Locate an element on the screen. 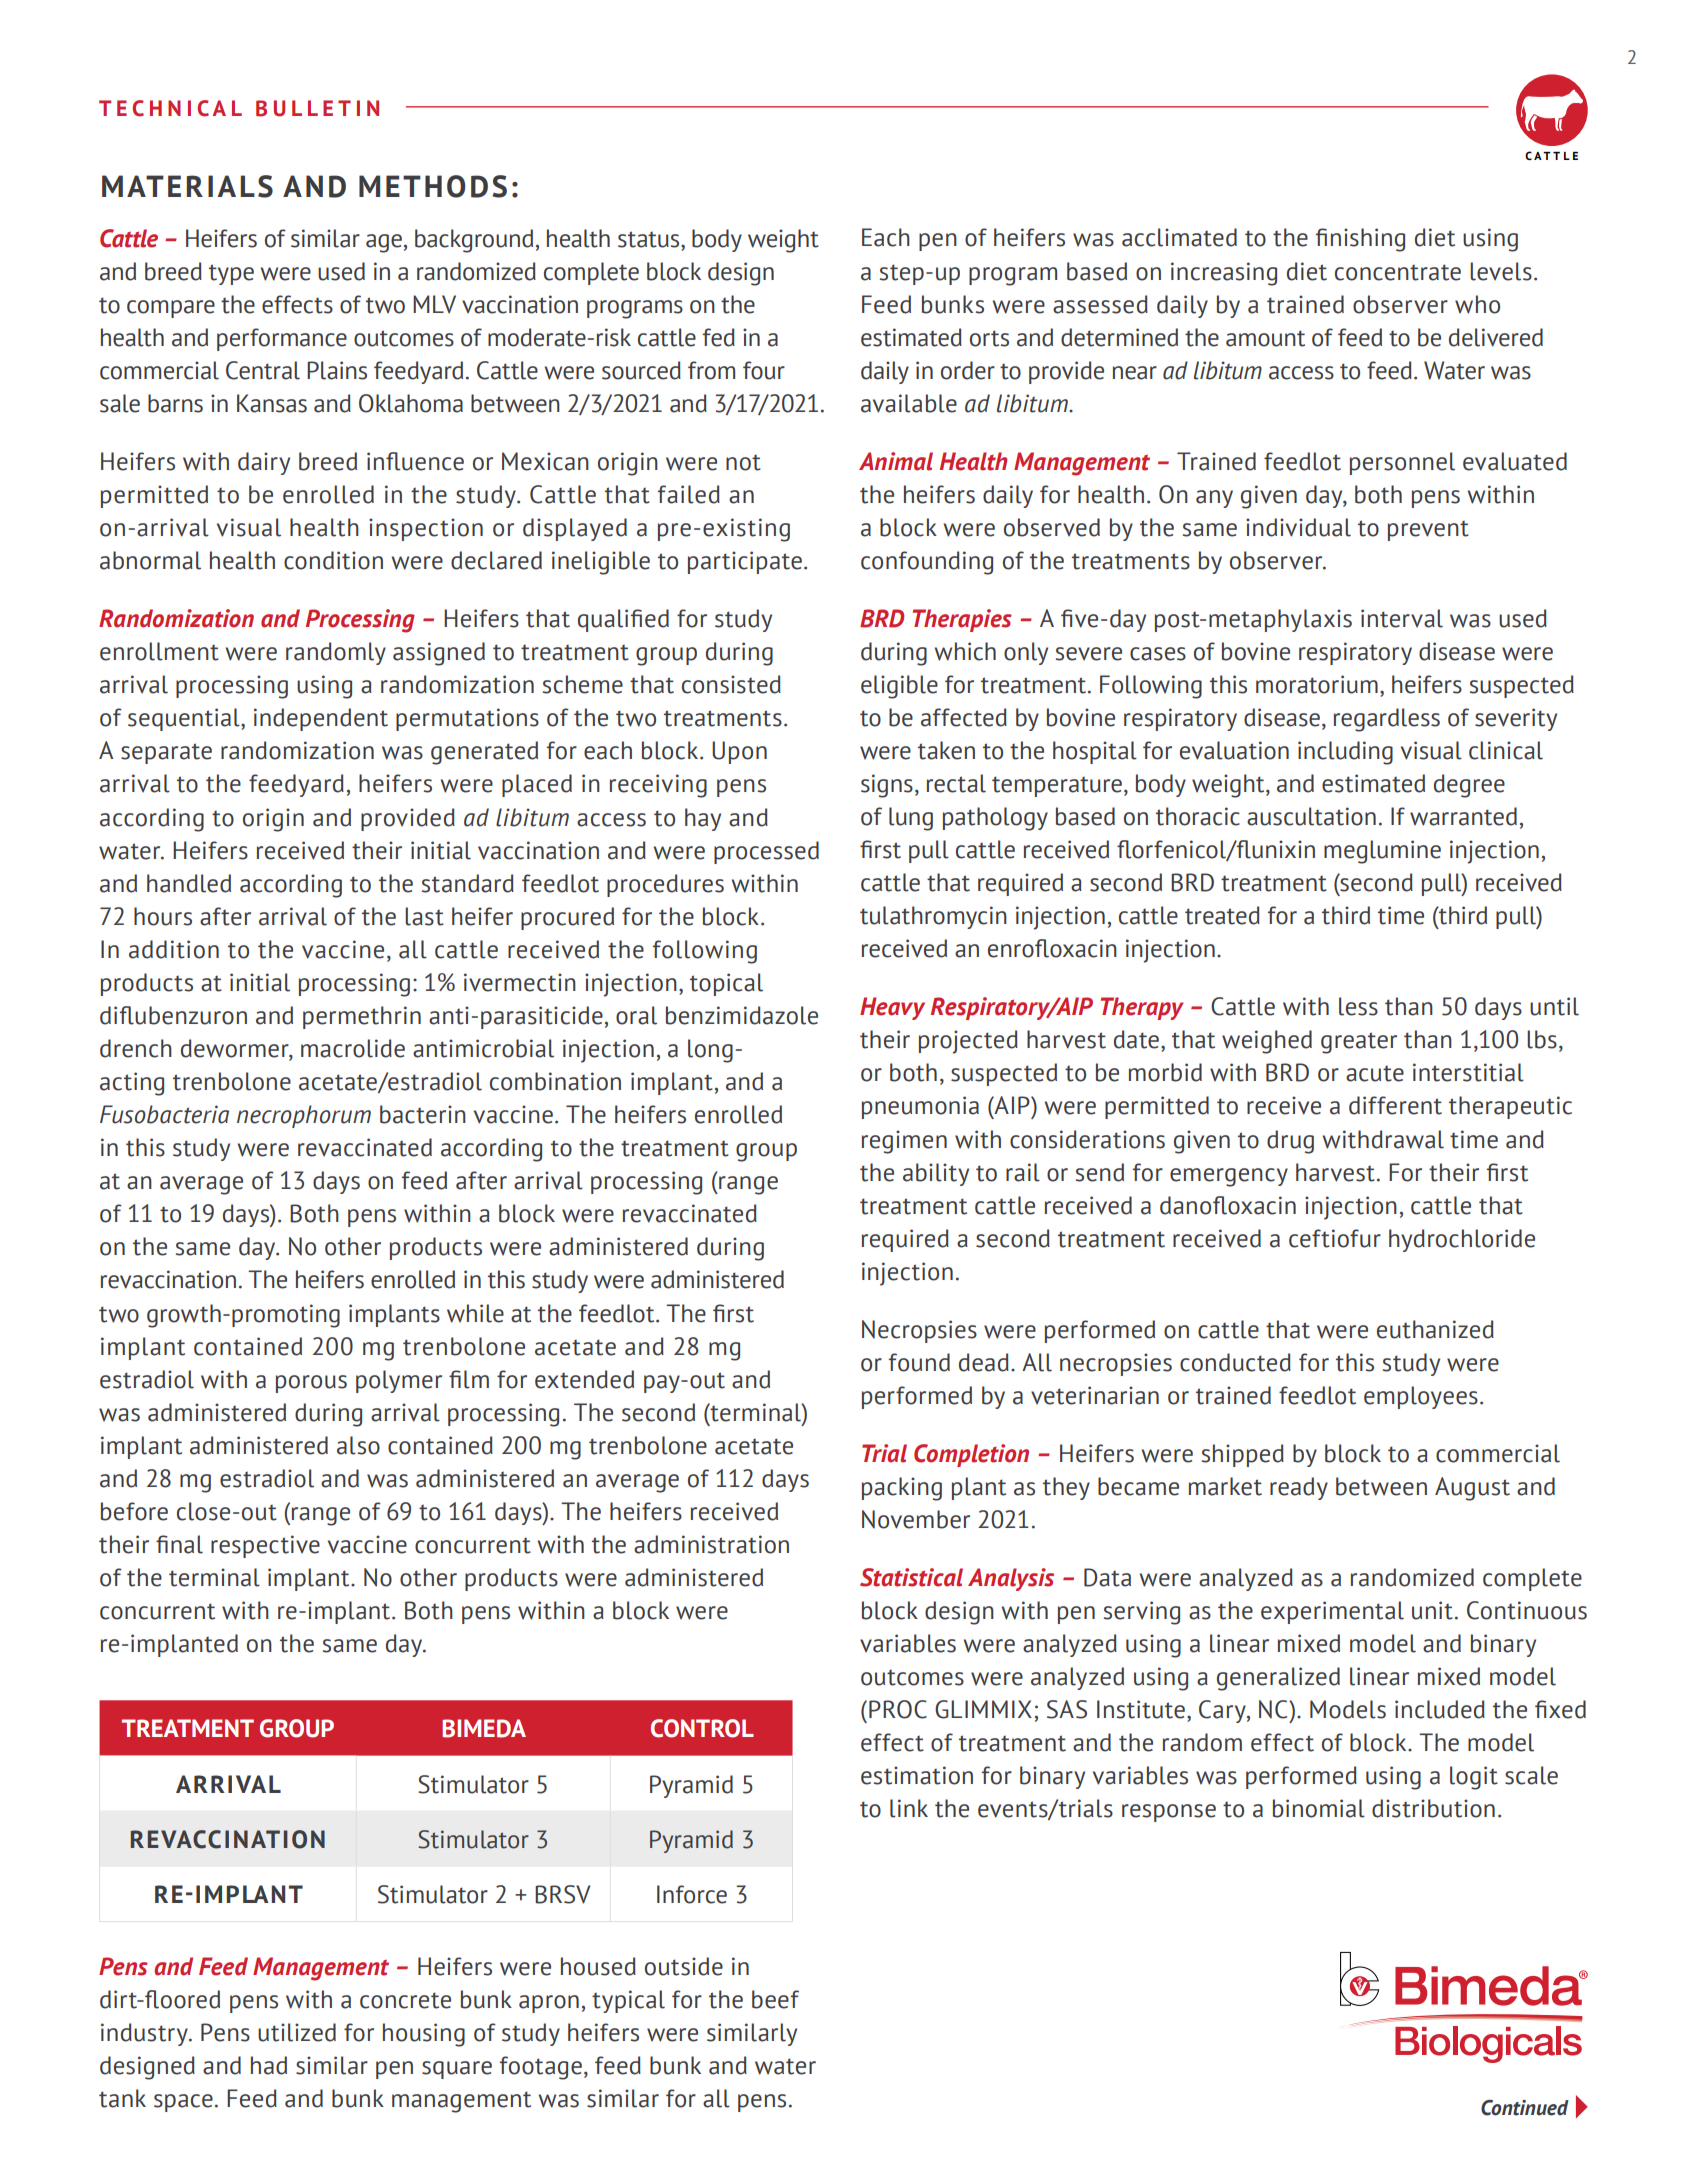 This screenshot has width=1687, height=2183. included is located at coordinates (1440, 1709).
